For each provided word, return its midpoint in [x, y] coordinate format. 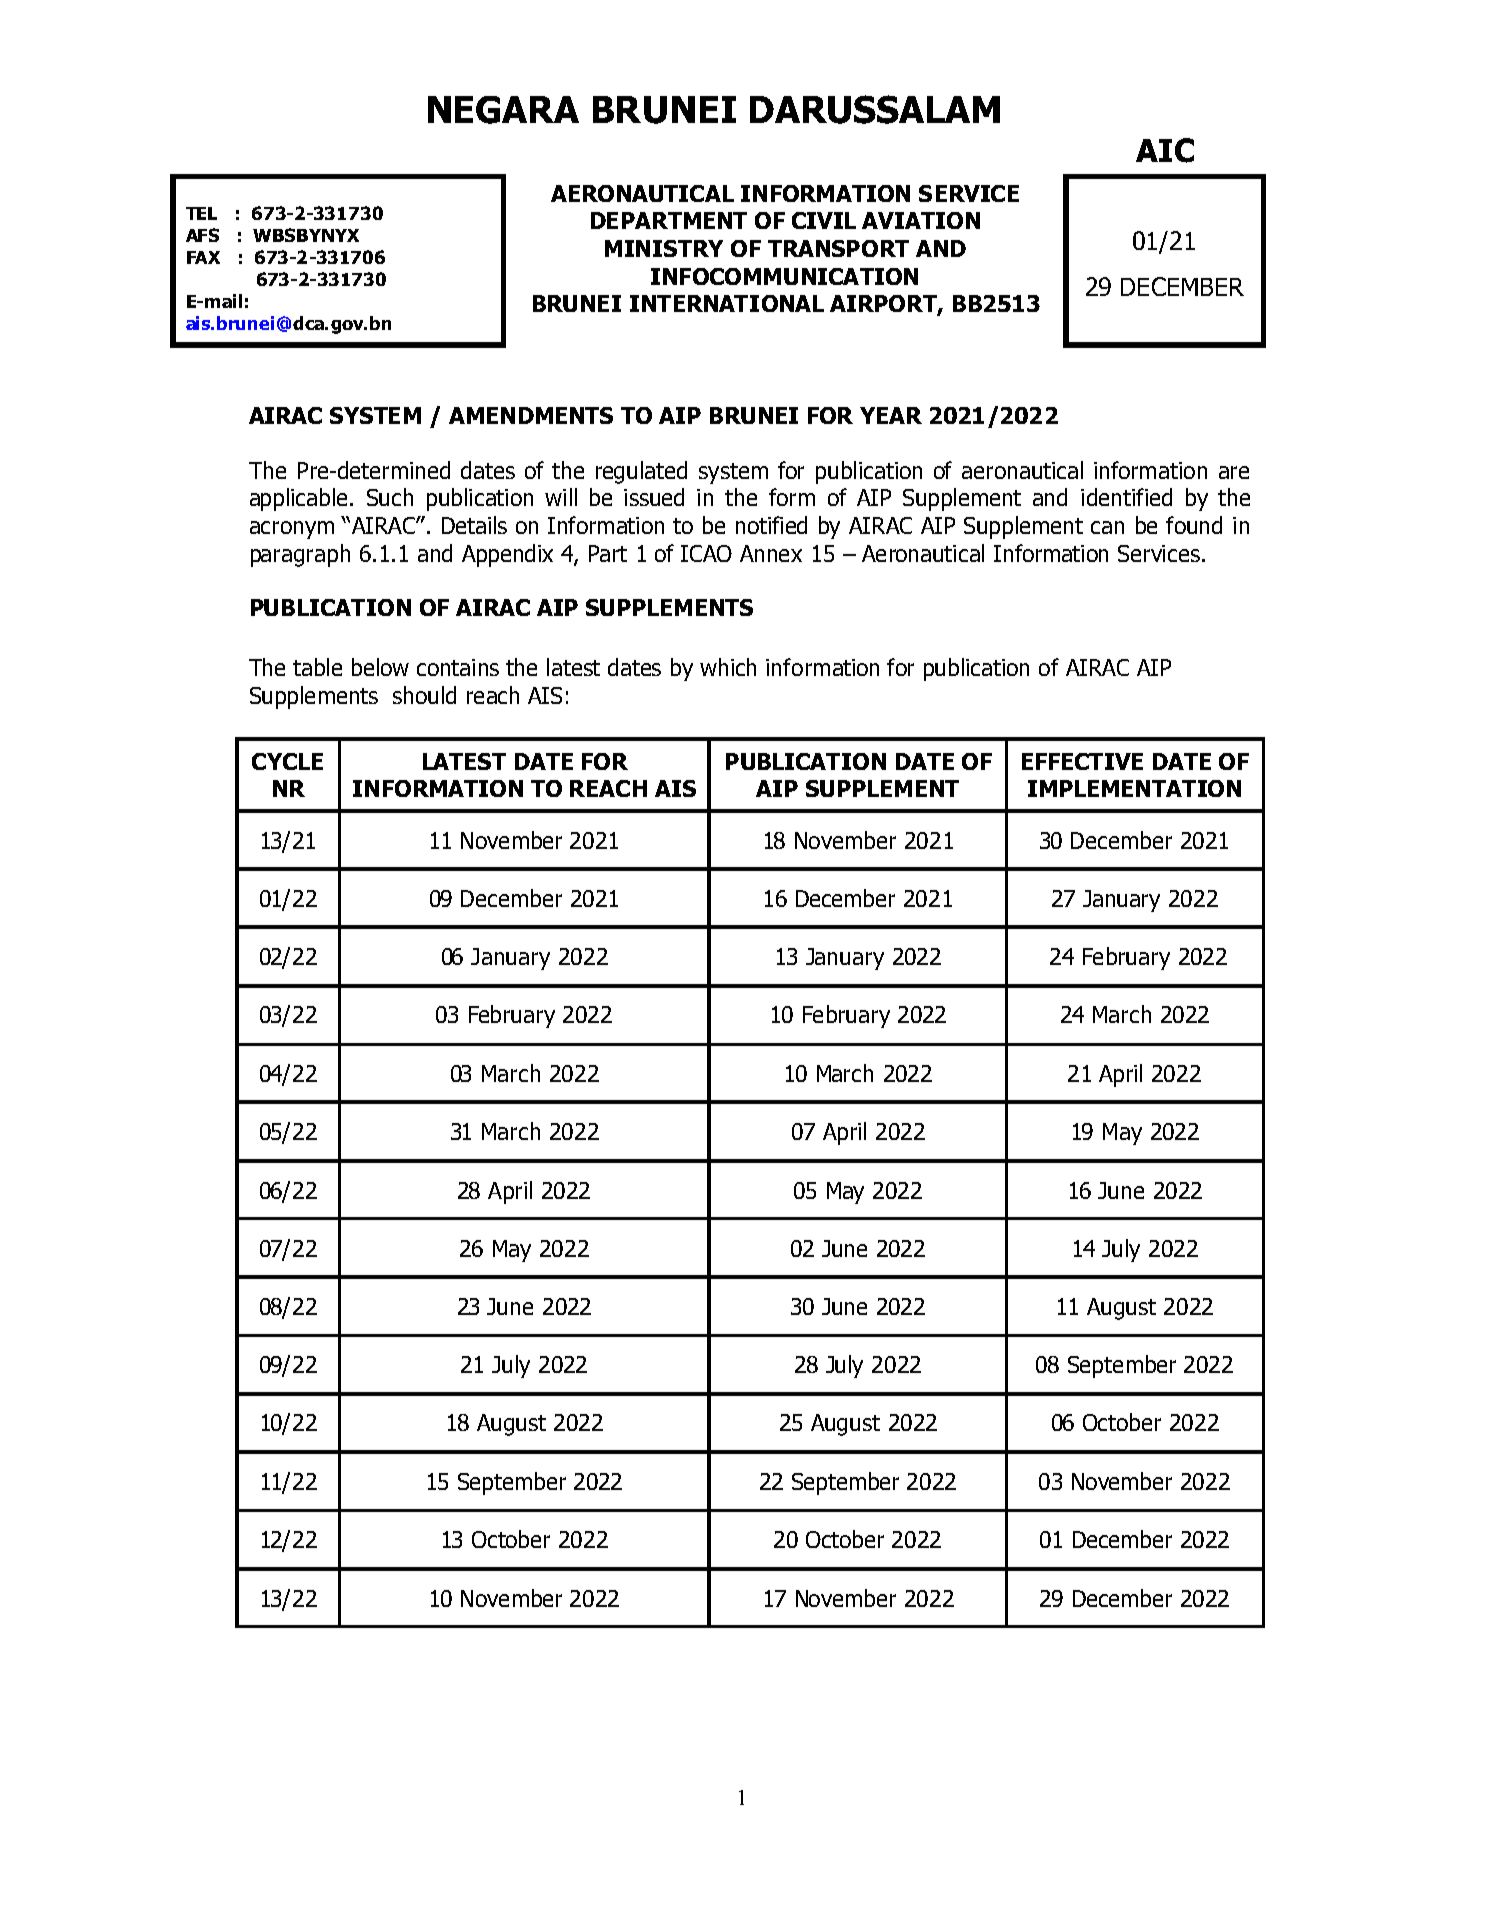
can [1107, 527]
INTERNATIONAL [727, 303]
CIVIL [824, 220]
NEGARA [503, 110]
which [728, 667]
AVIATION [921, 220]
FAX [203, 257]
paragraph [300, 555]
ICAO [706, 553]
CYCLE [287, 761]
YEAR [891, 415]
